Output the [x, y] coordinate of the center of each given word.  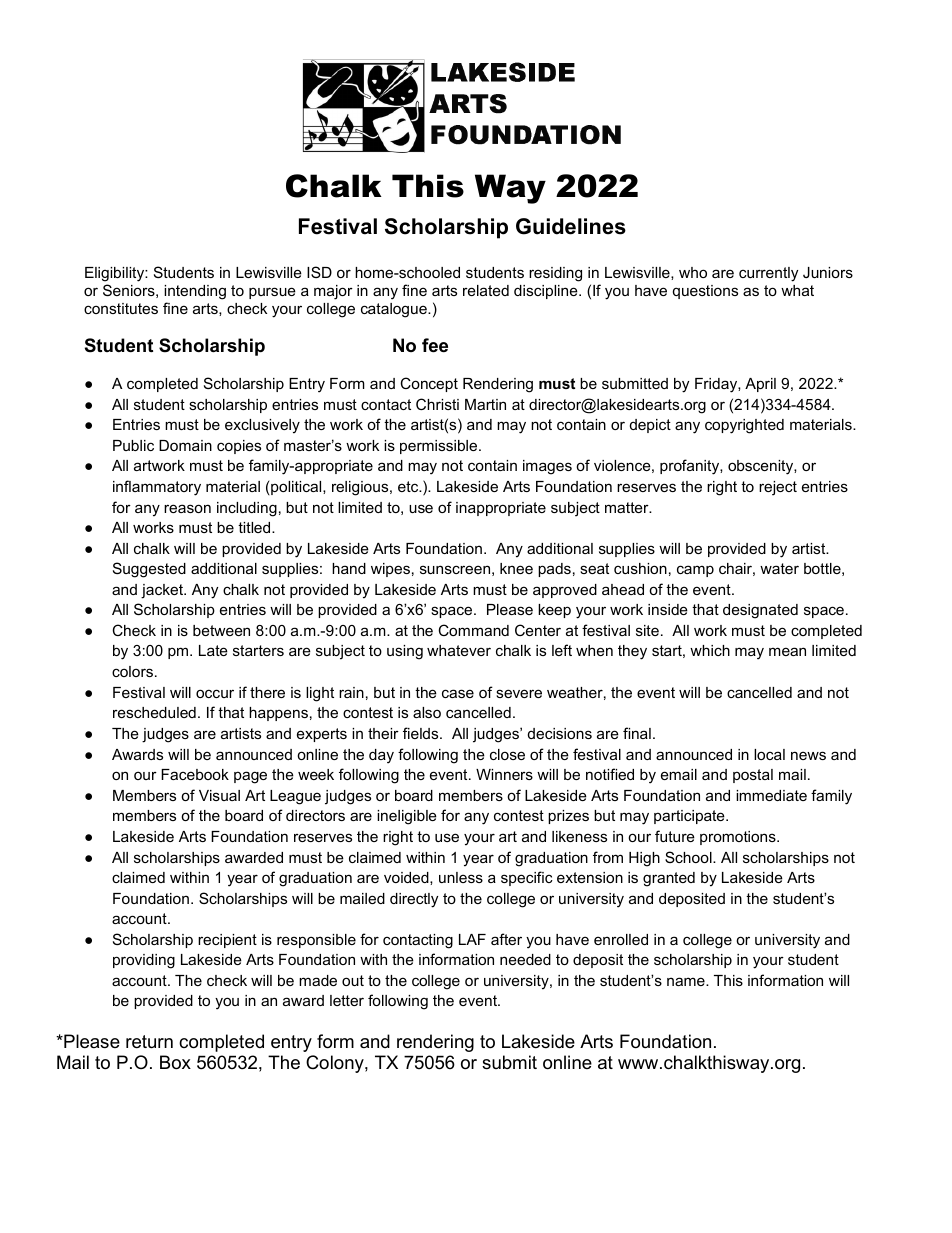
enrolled [621, 939]
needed [525, 959]
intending [195, 292]
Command [473, 630]
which [710, 650]
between [221, 630]
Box [175, 1062]
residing [555, 274]
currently [768, 274]
